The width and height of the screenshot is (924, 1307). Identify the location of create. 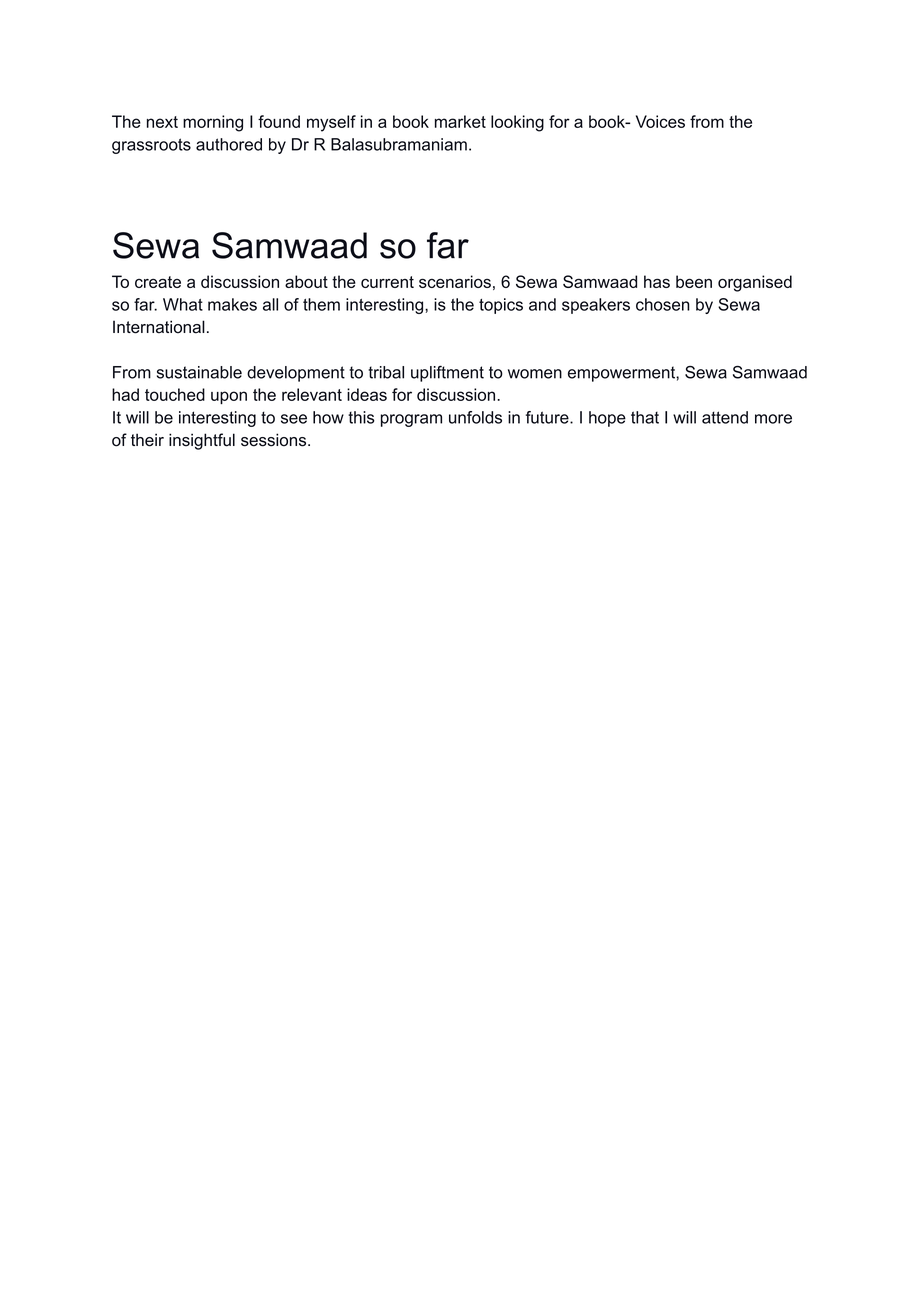
(158, 282).
